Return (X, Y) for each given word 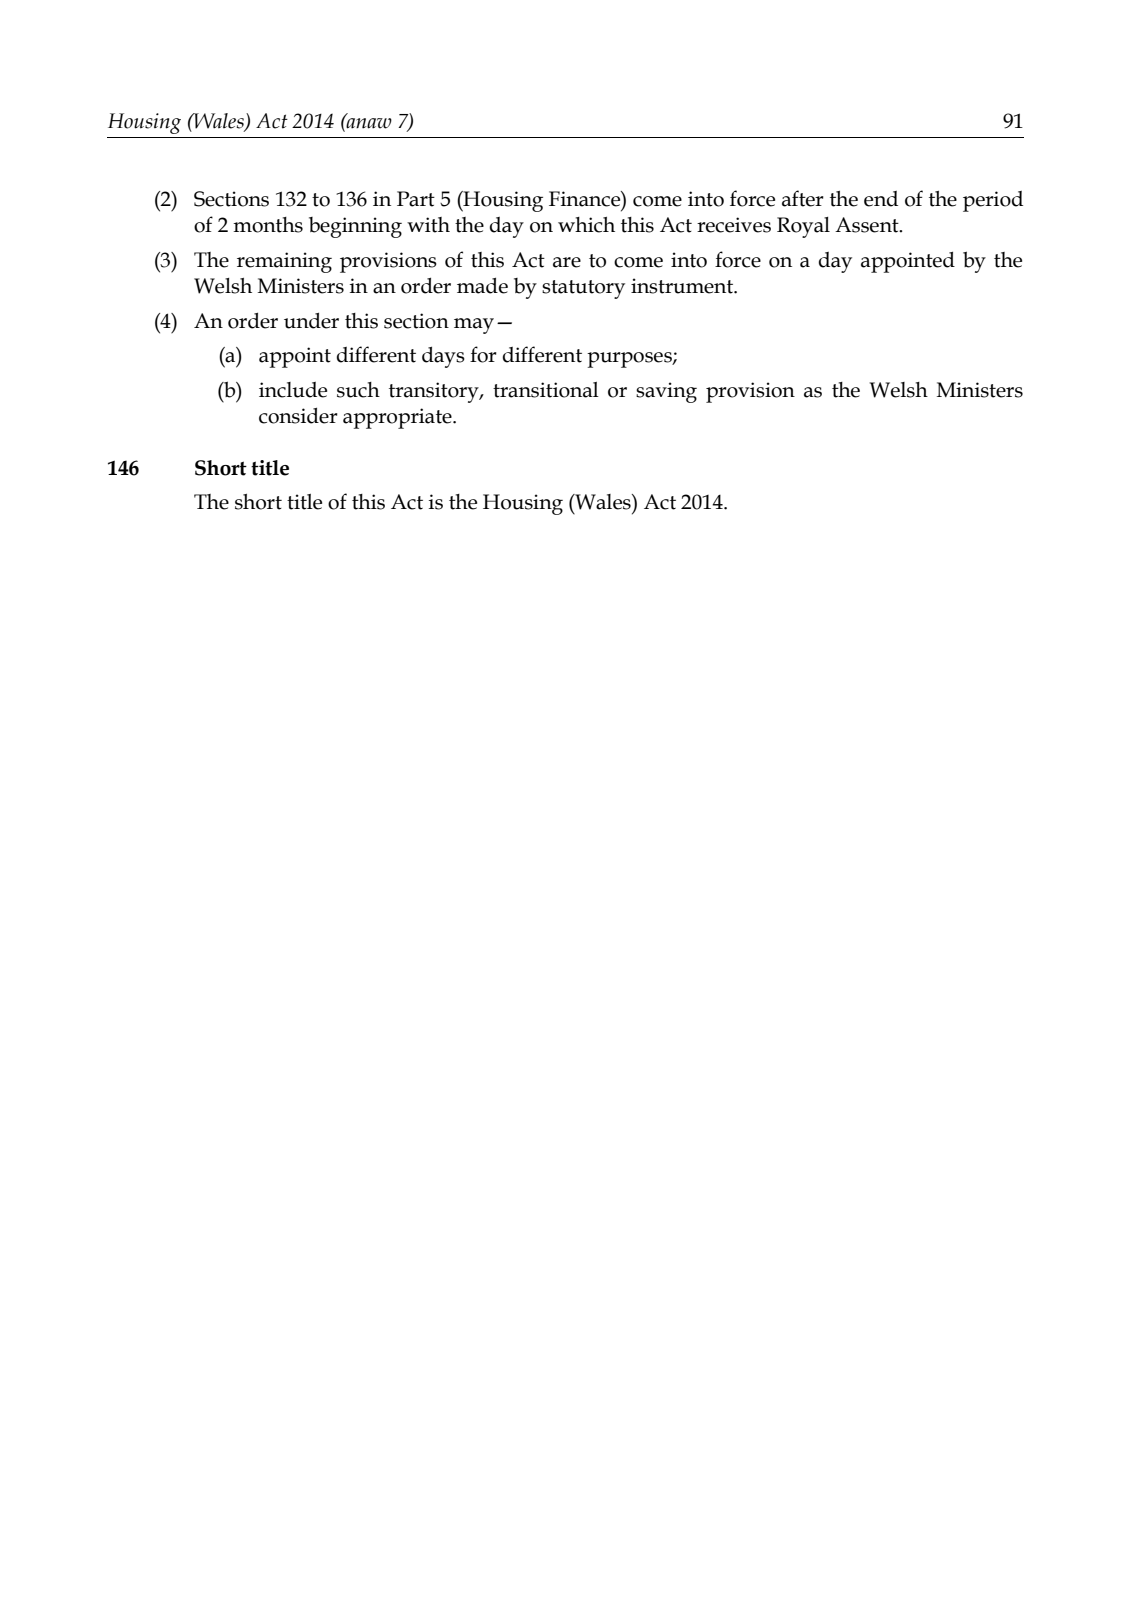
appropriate (398, 418)
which (586, 225)
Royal (803, 227)
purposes (630, 360)
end (881, 199)
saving (666, 392)
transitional (546, 390)
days (443, 357)
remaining (284, 262)
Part (416, 199)
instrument (683, 286)
